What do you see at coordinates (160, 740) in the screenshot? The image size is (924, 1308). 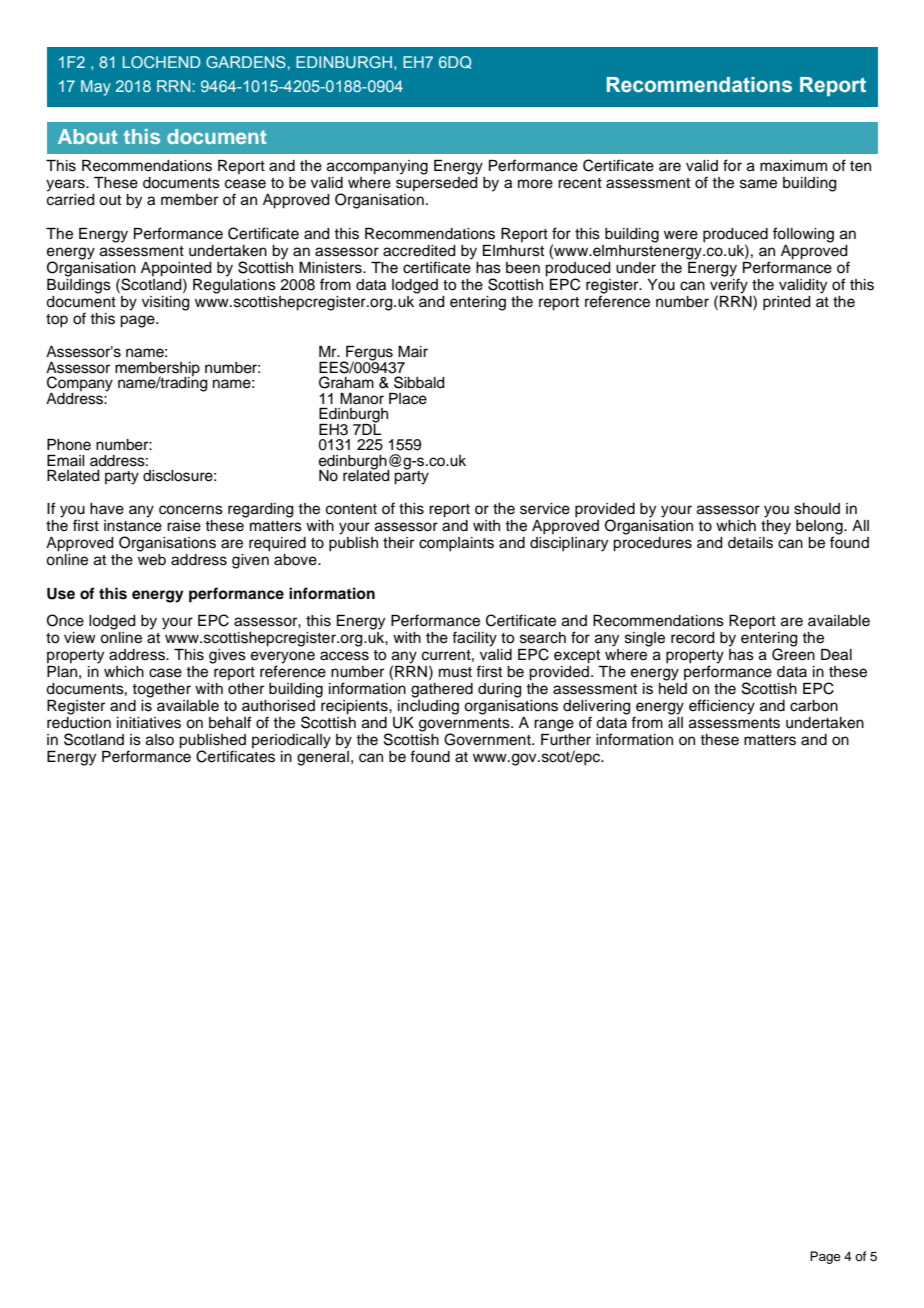 I see `also` at bounding box center [160, 740].
